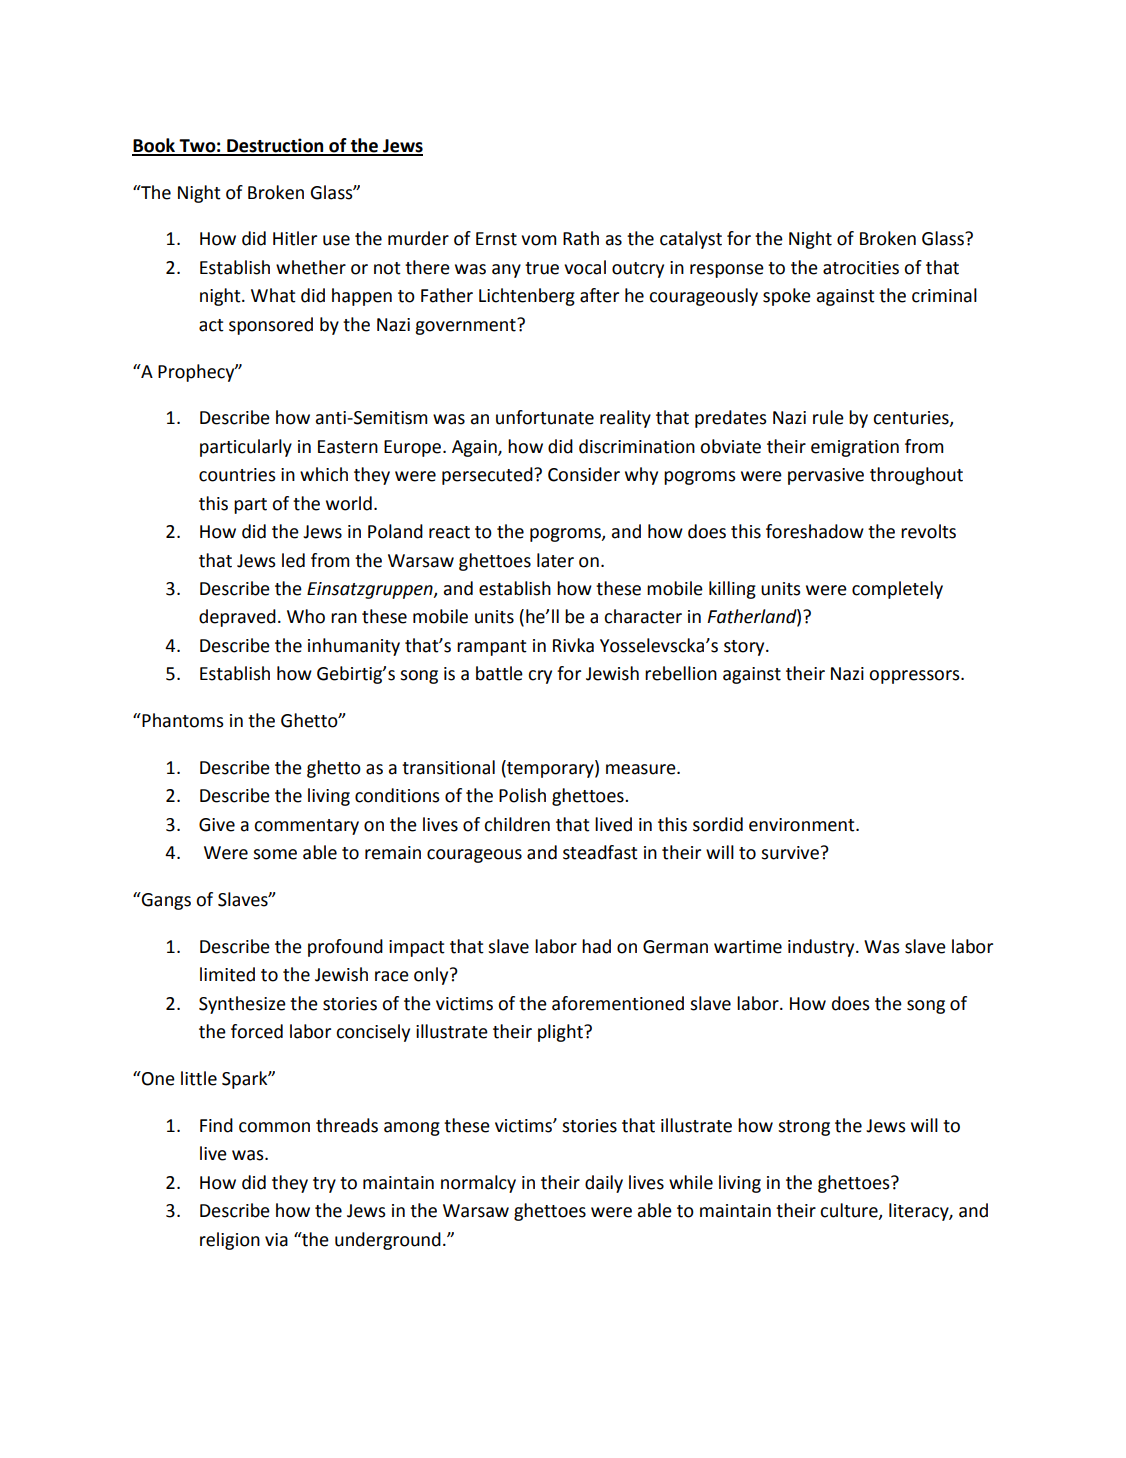 The width and height of the screenshot is (1126, 1458). I want to click on steadfast, so click(600, 852).
